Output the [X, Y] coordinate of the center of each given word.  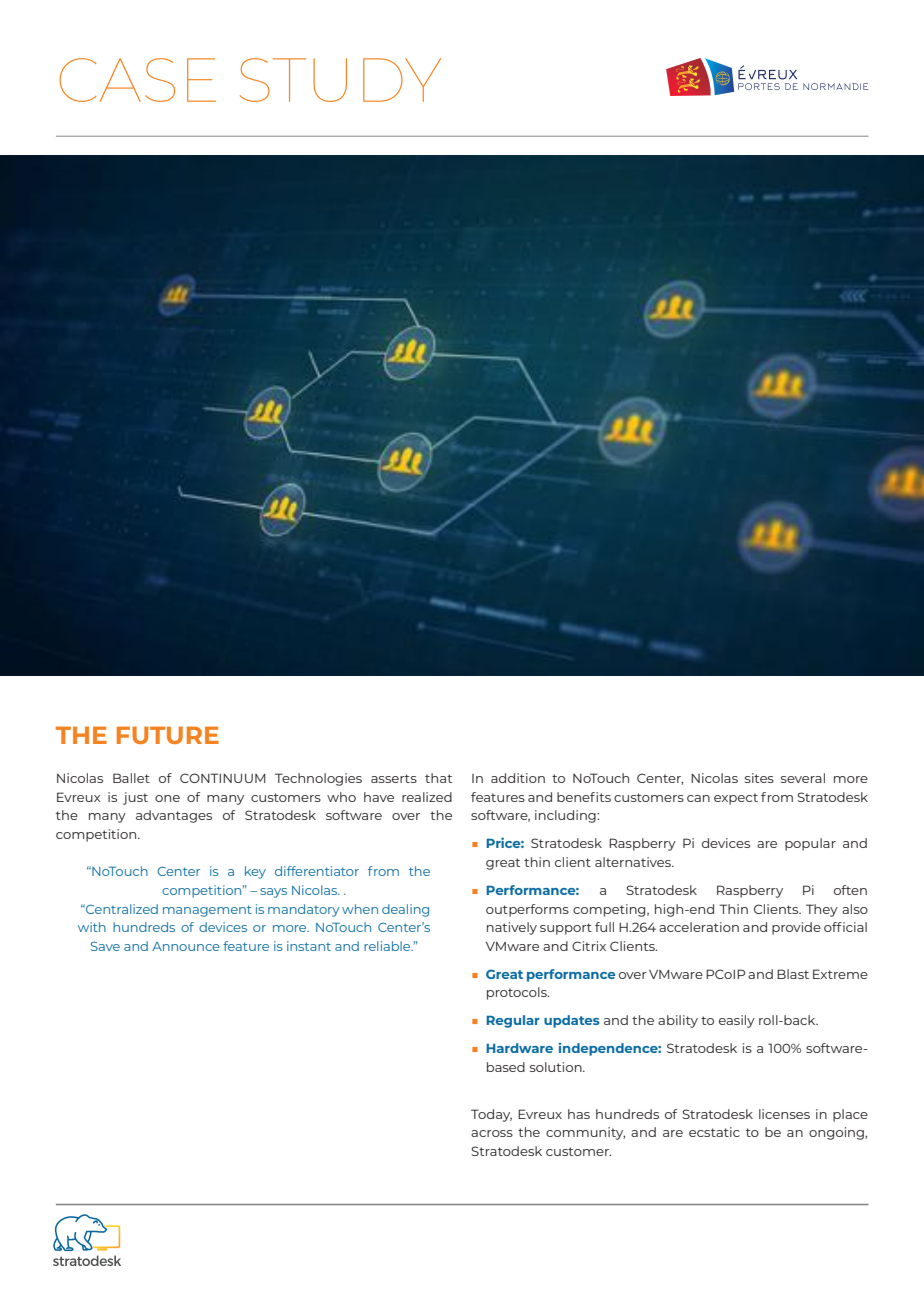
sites [759, 778]
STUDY [340, 80]
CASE [137, 80]
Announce [186, 946]
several [803, 778]
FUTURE [168, 735]
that [438, 778]
